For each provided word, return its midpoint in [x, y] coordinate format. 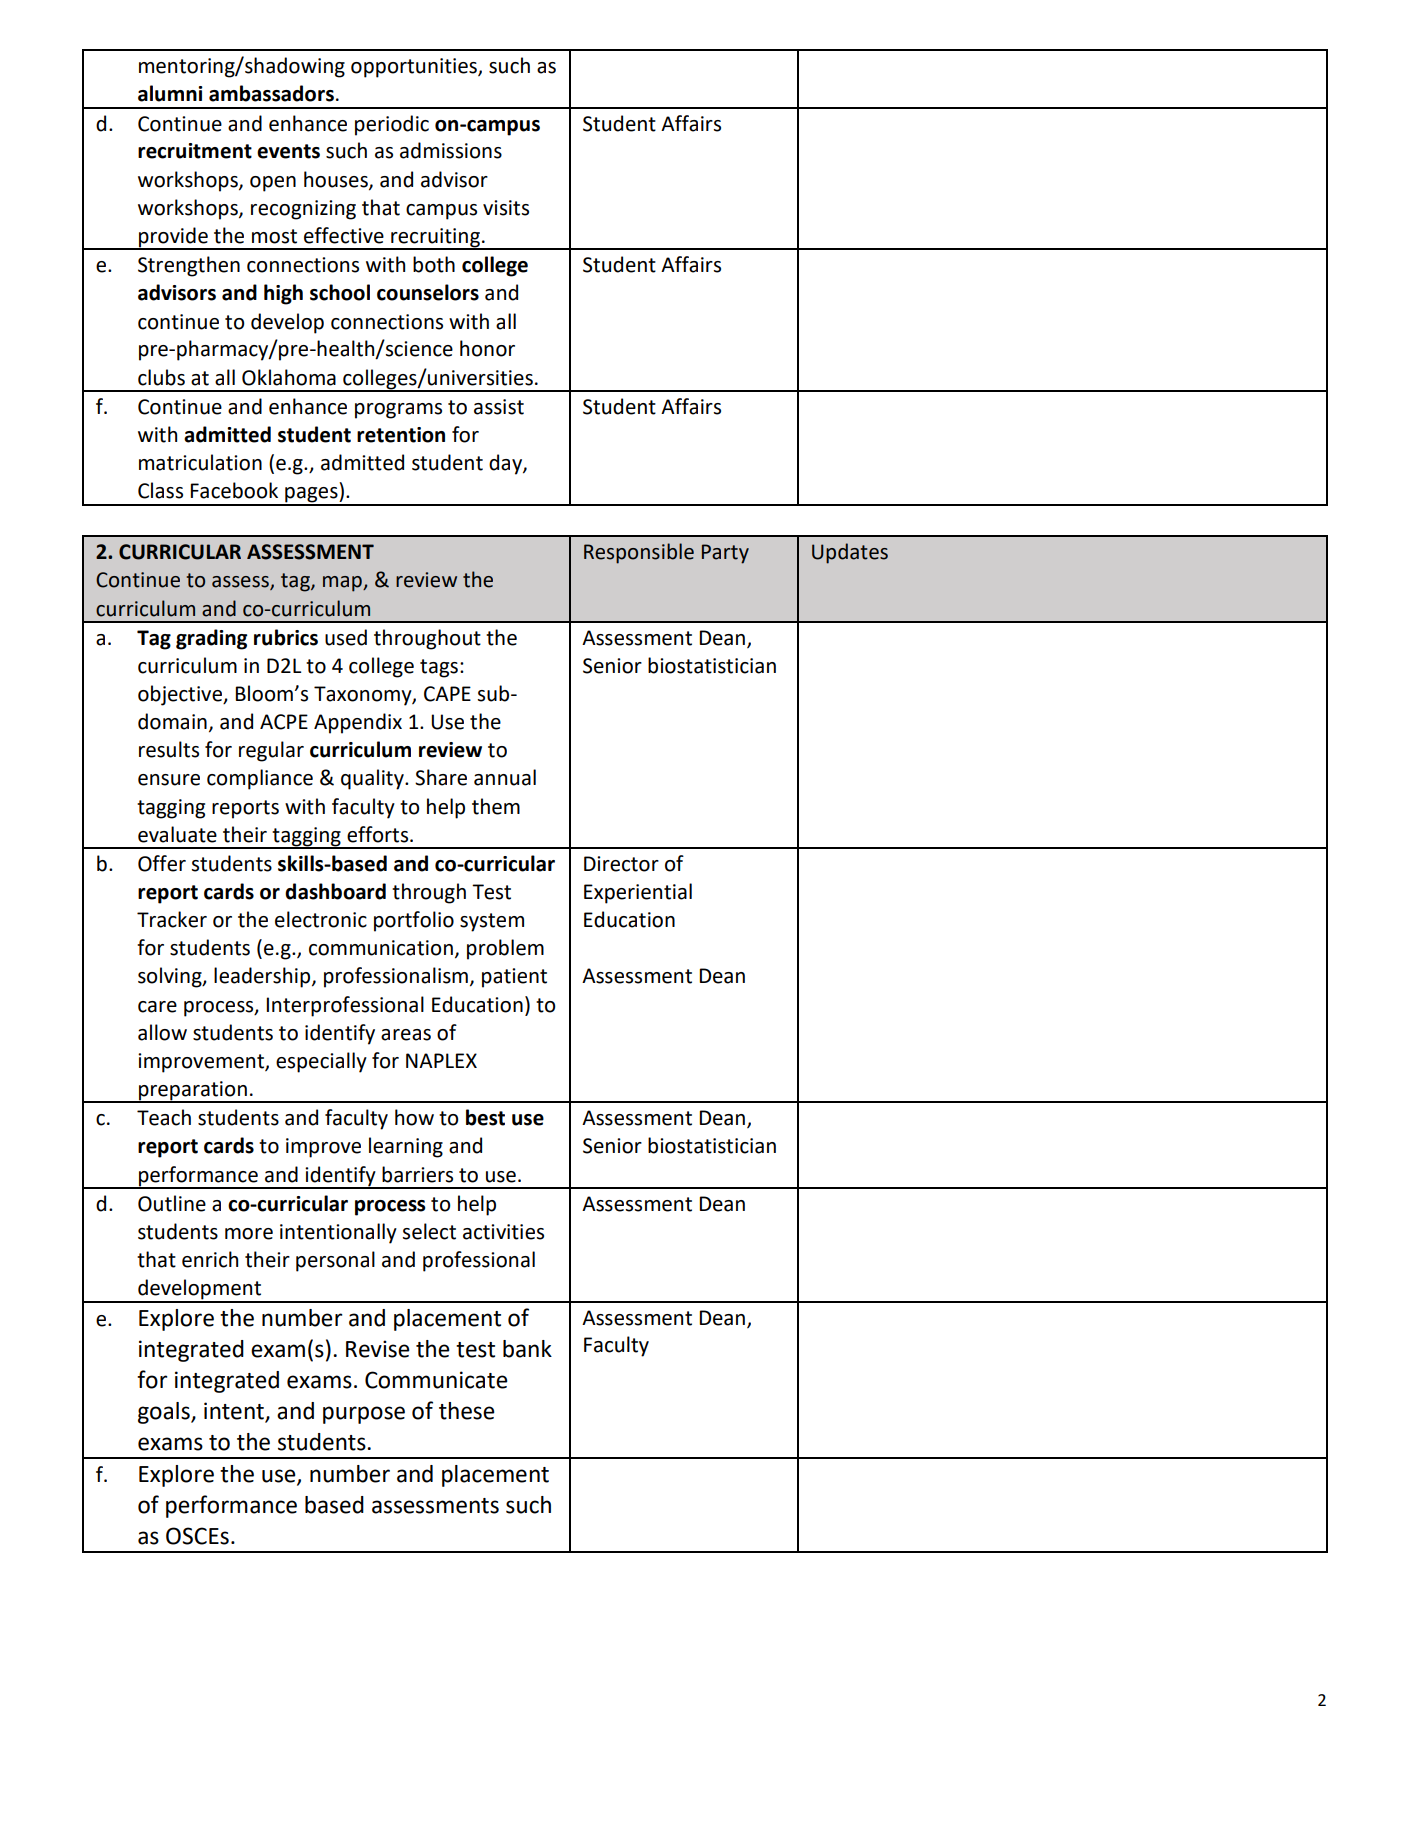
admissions [451, 150]
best [485, 1117]
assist [499, 407]
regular [271, 751]
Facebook [234, 490]
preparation [193, 1091]
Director [621, 864]
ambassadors [271, 93]
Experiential [638, 893]
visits [506, 208]
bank [527, 1349]
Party [725, 554]
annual [505, 777]
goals [165, 1413]
